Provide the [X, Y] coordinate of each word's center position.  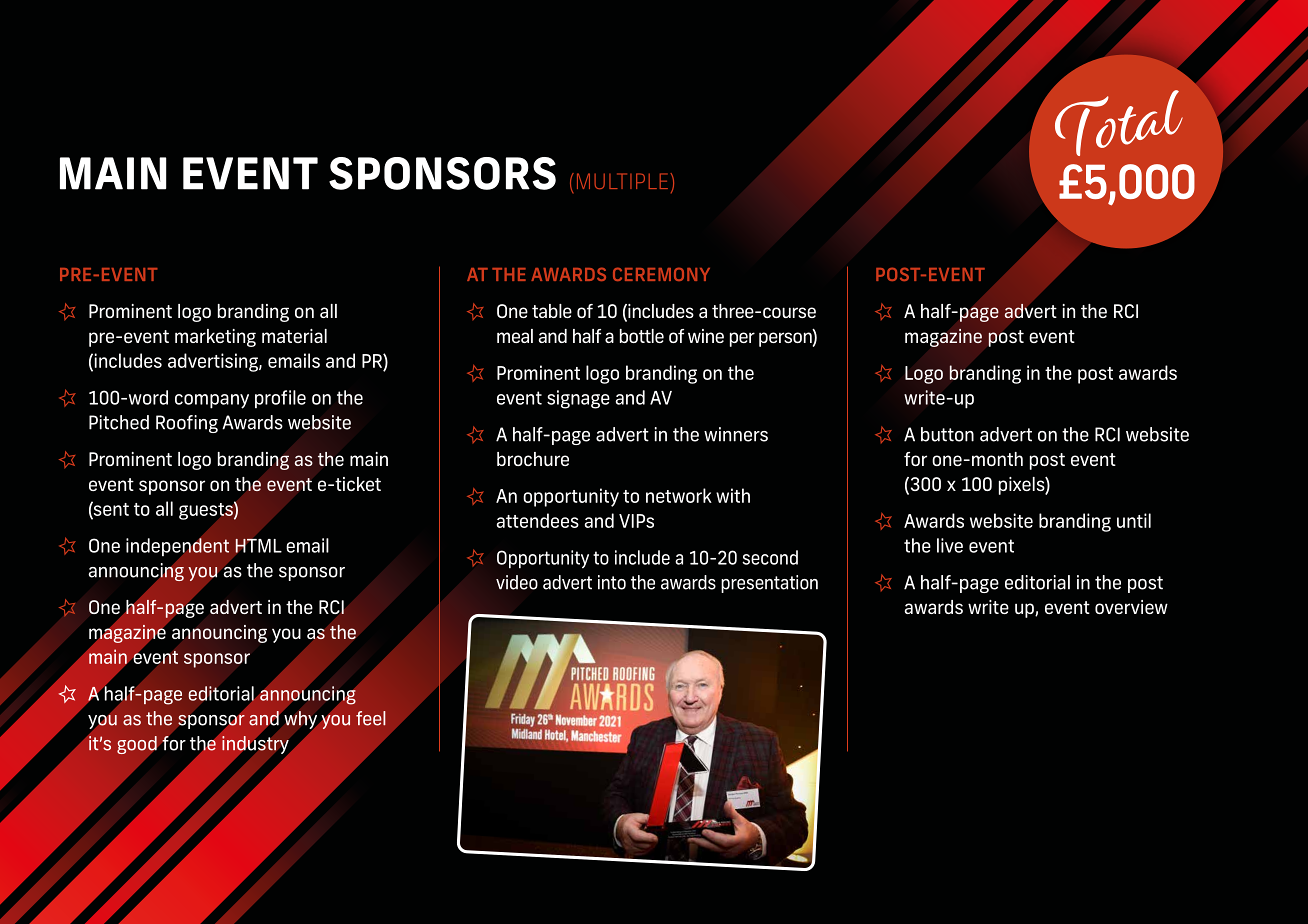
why [300, 720]
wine [706, 336]
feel [371, 718]
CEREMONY [661, 274]
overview [1131, 607]
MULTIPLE [622, 181]
